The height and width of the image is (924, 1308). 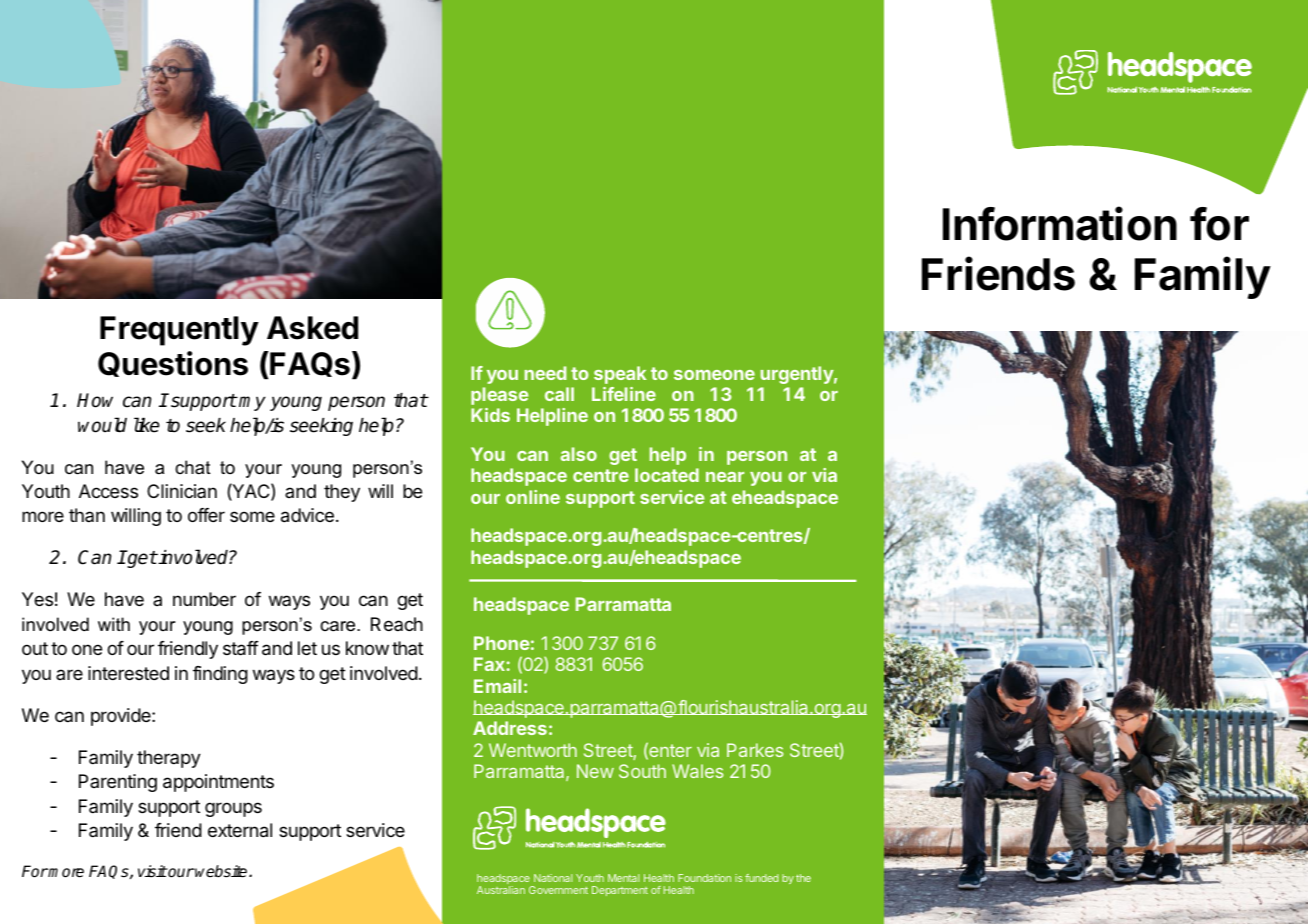 What do you see at coordinates (147, 425) in the image?
I see `like` at bounding box center [147, 425].
